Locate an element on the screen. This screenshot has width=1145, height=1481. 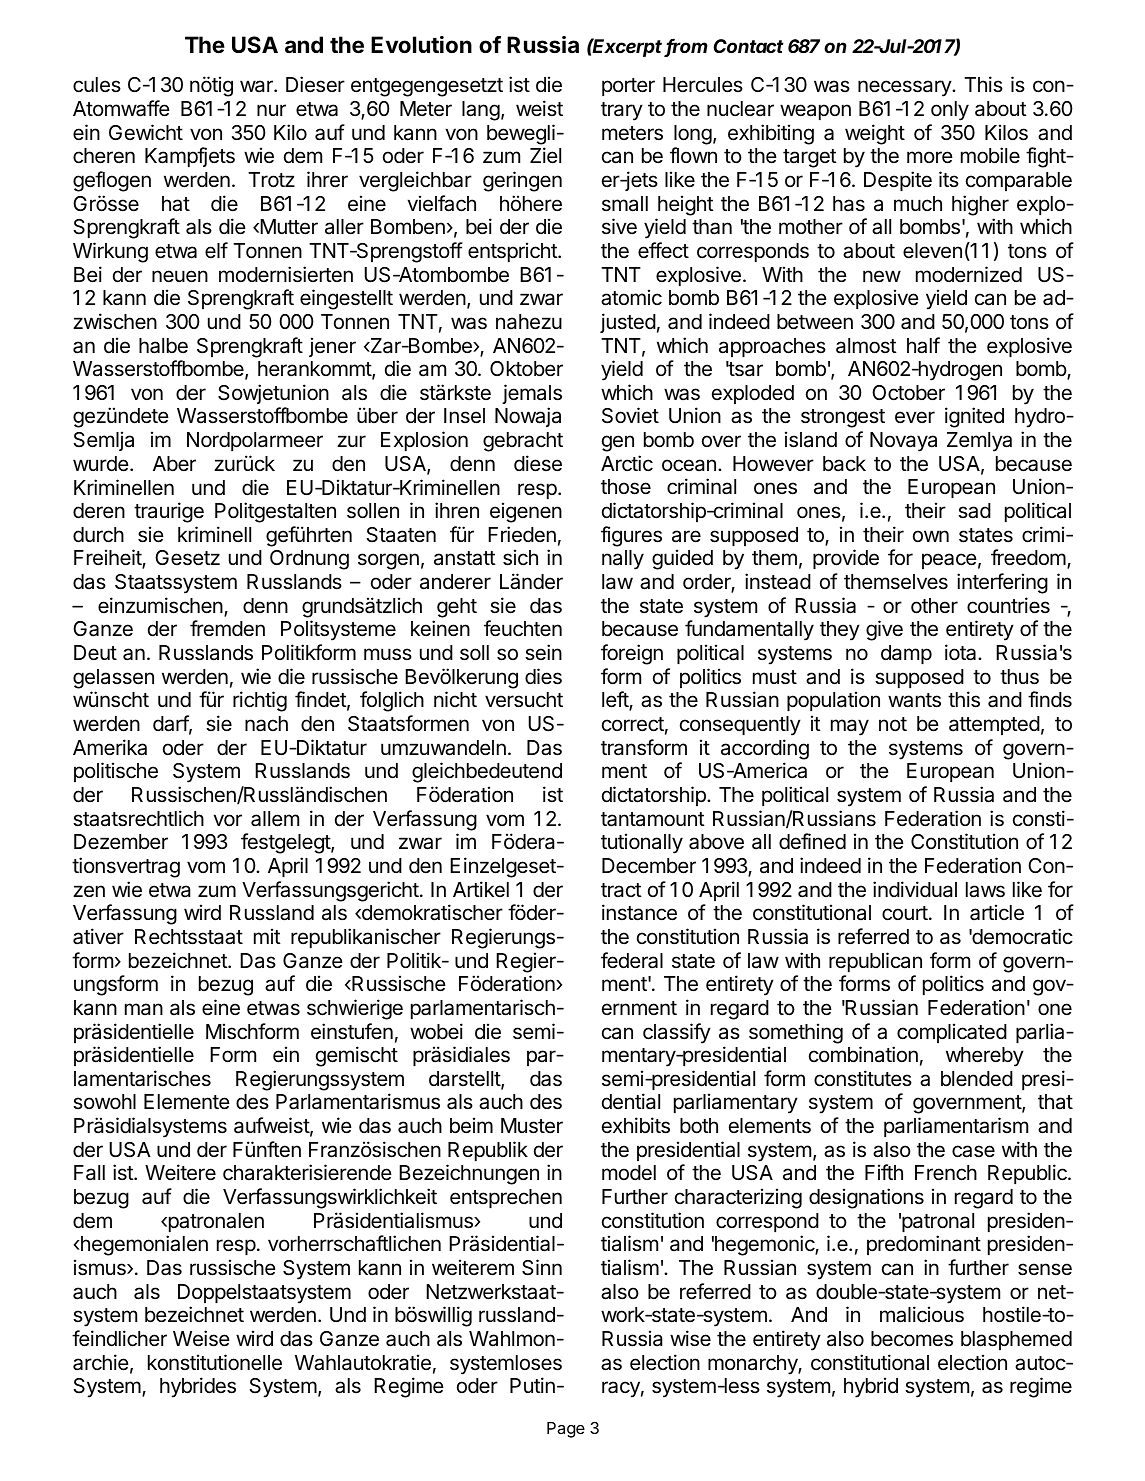
not is located at coordinates (893, 724).
